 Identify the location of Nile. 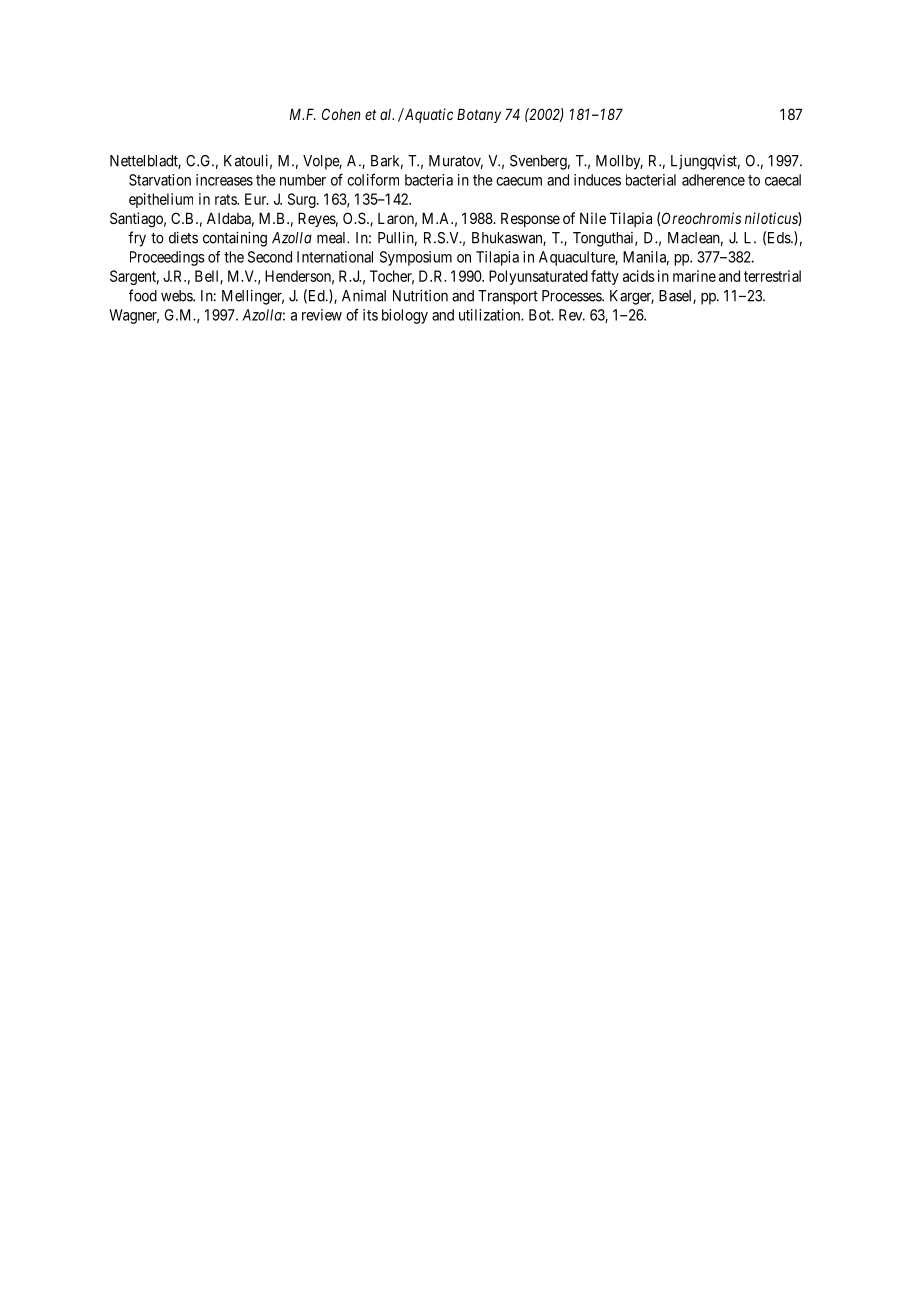
(593, 218).
